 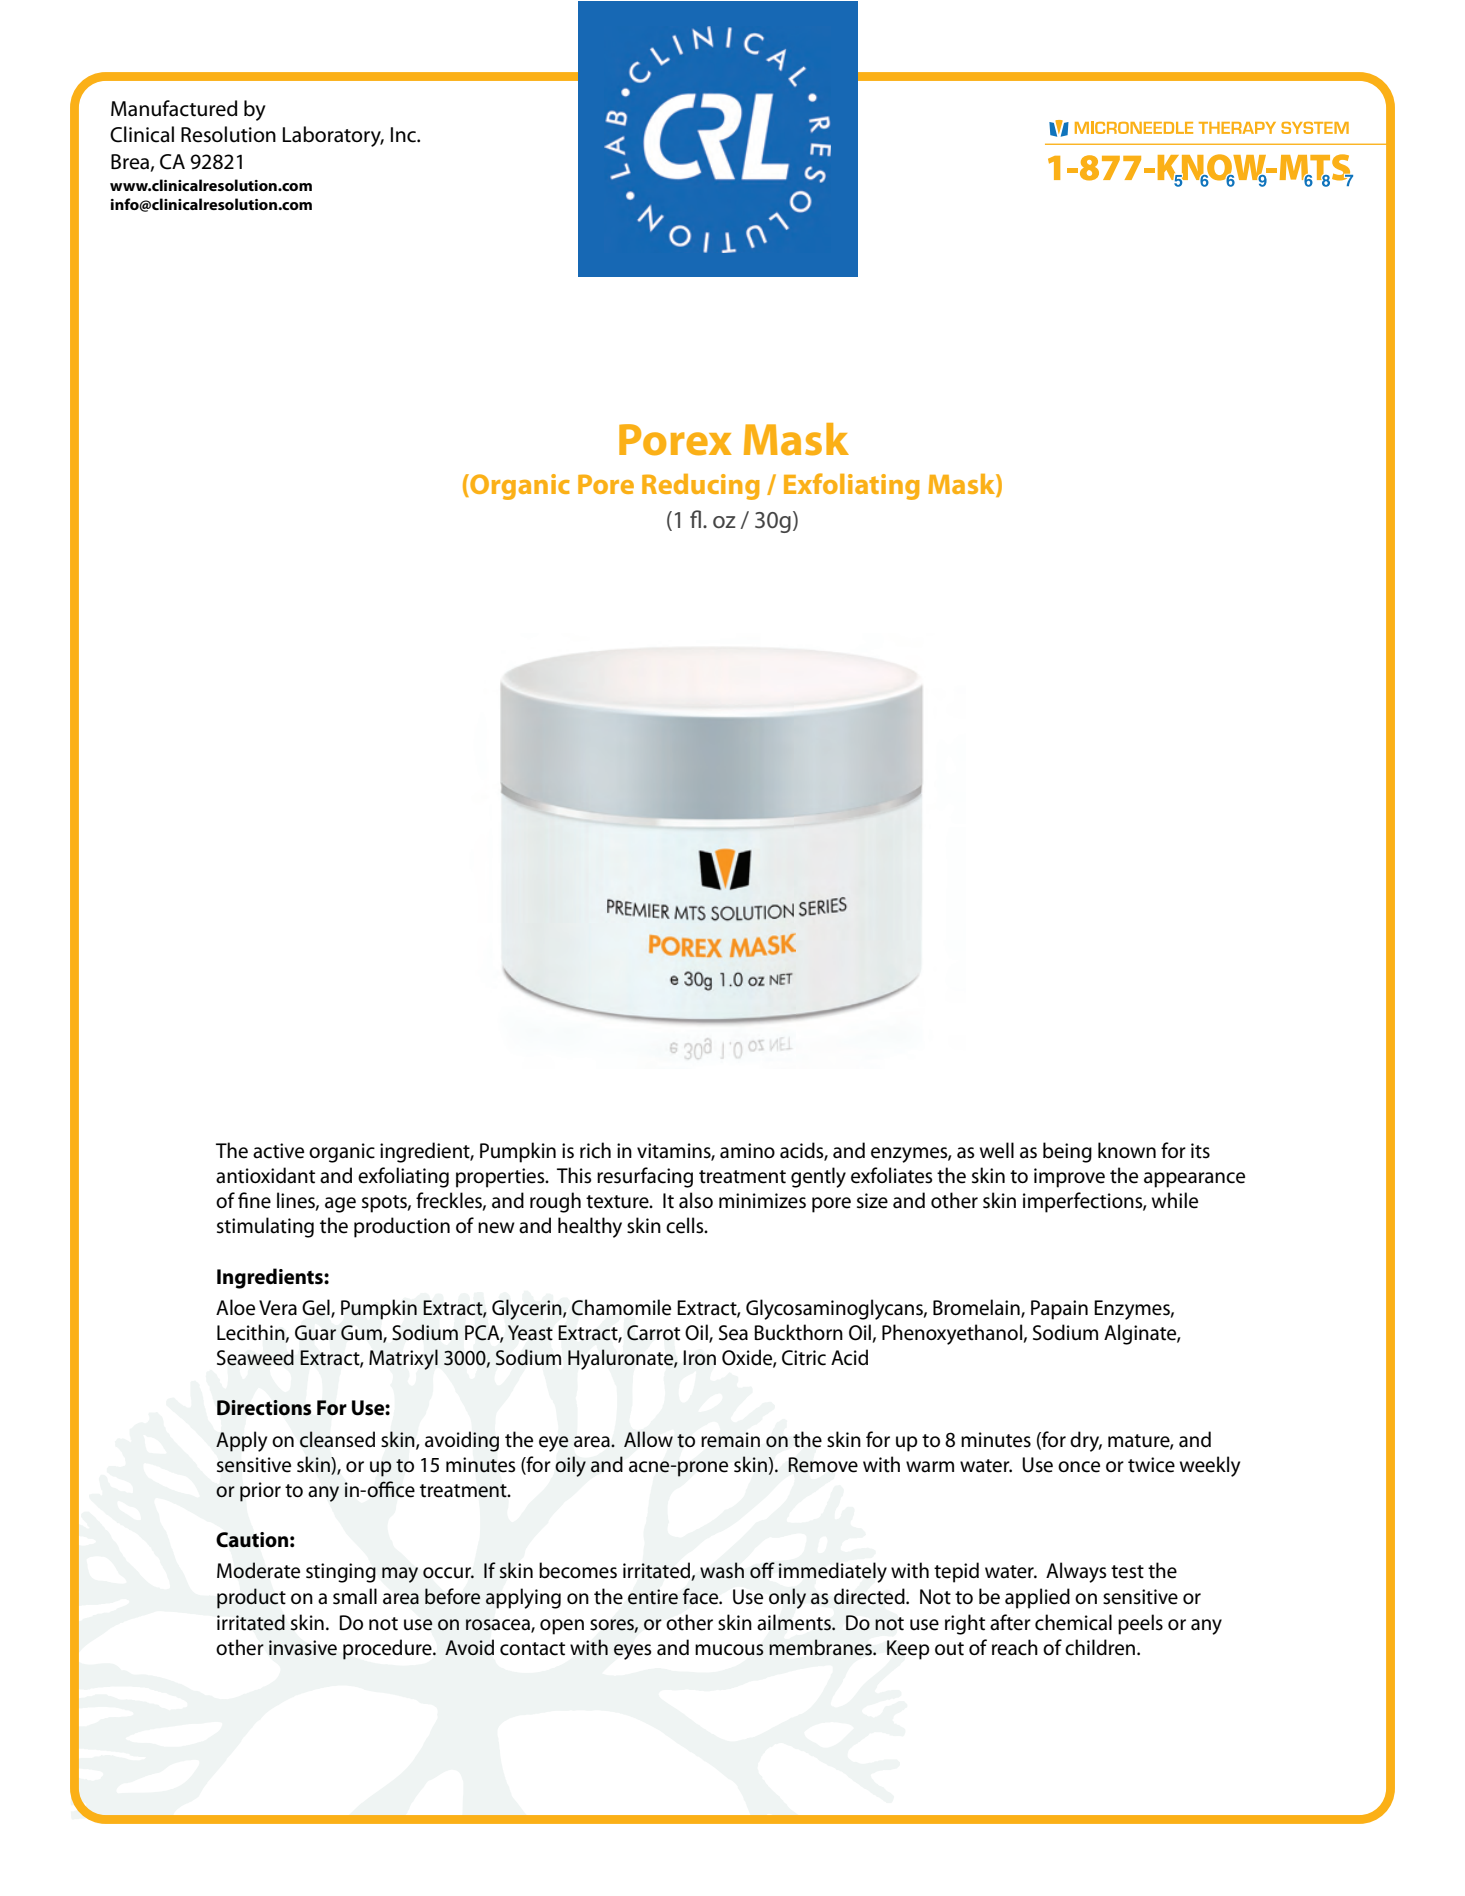 What do you see at coordinates (595, 1150) in the image?
I see `rich` at bounding box center [595, 1150].
